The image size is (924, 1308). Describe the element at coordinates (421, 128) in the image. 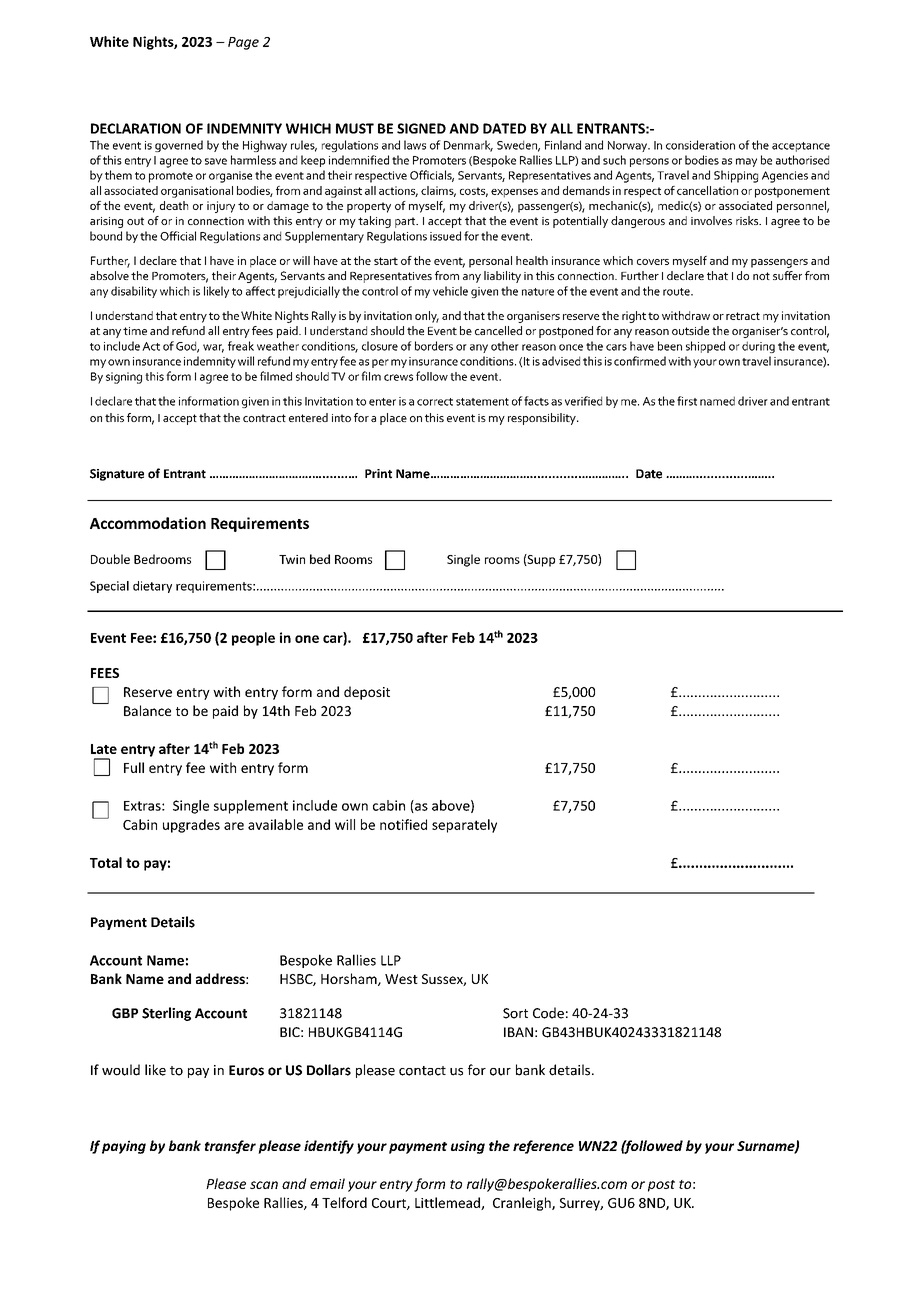

I see `SIGNED` at that location.
